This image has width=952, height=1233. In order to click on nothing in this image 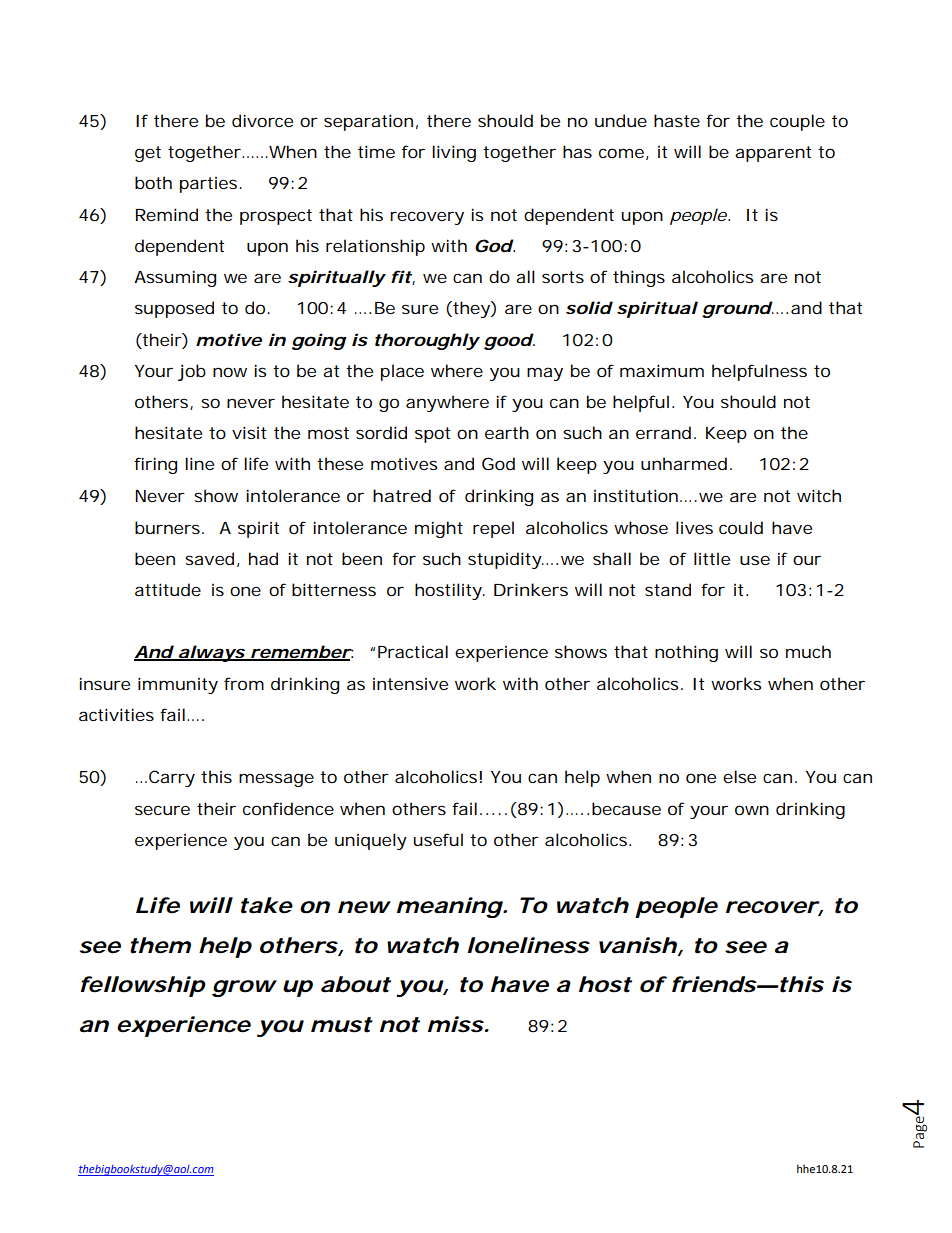, I will do `click(686, 653)`.
